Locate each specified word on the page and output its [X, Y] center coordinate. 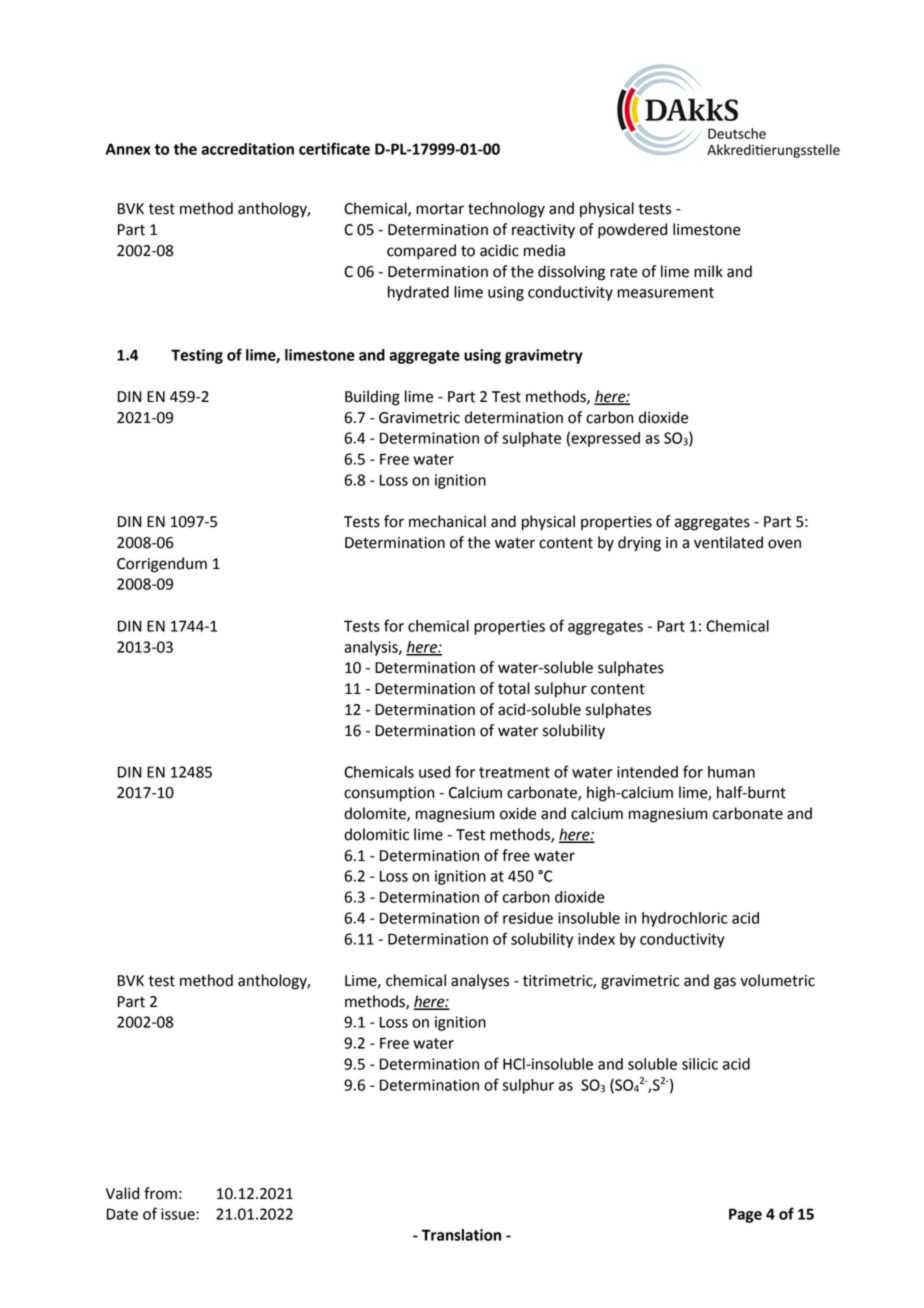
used [434, 772]
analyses [480, 981]
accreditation [247, 149]
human [731, 772]
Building [372, 398]
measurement [666, 292]
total [514, 688]
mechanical [447, 521]
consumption [389, 794]
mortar [440, 209]
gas [725, 983]
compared [421, 252]
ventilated [728, 542]
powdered [632, 231]
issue [179, 1214]
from [160, 1193]
